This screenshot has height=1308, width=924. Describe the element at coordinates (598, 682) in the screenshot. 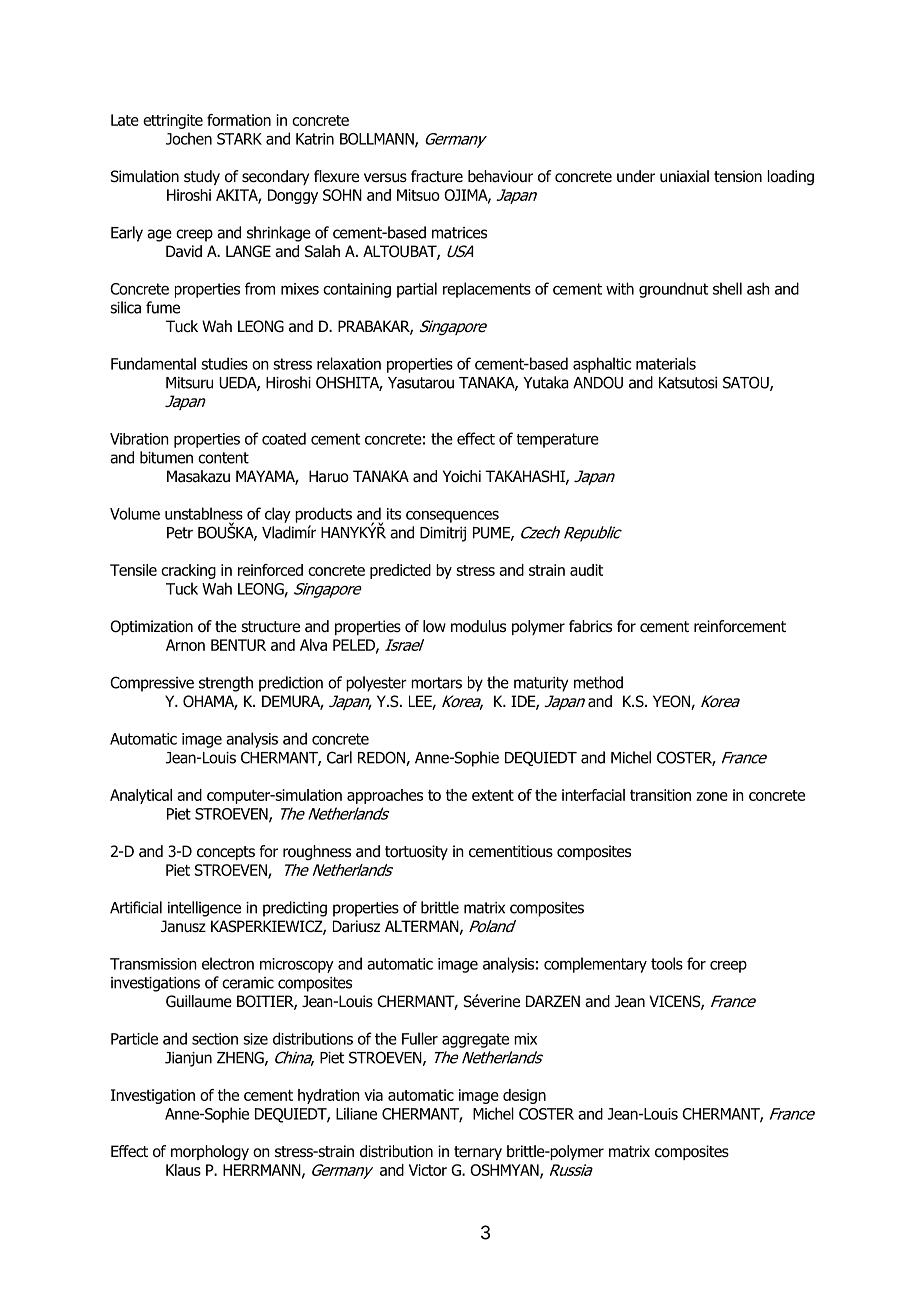

I see `method` at that location.
